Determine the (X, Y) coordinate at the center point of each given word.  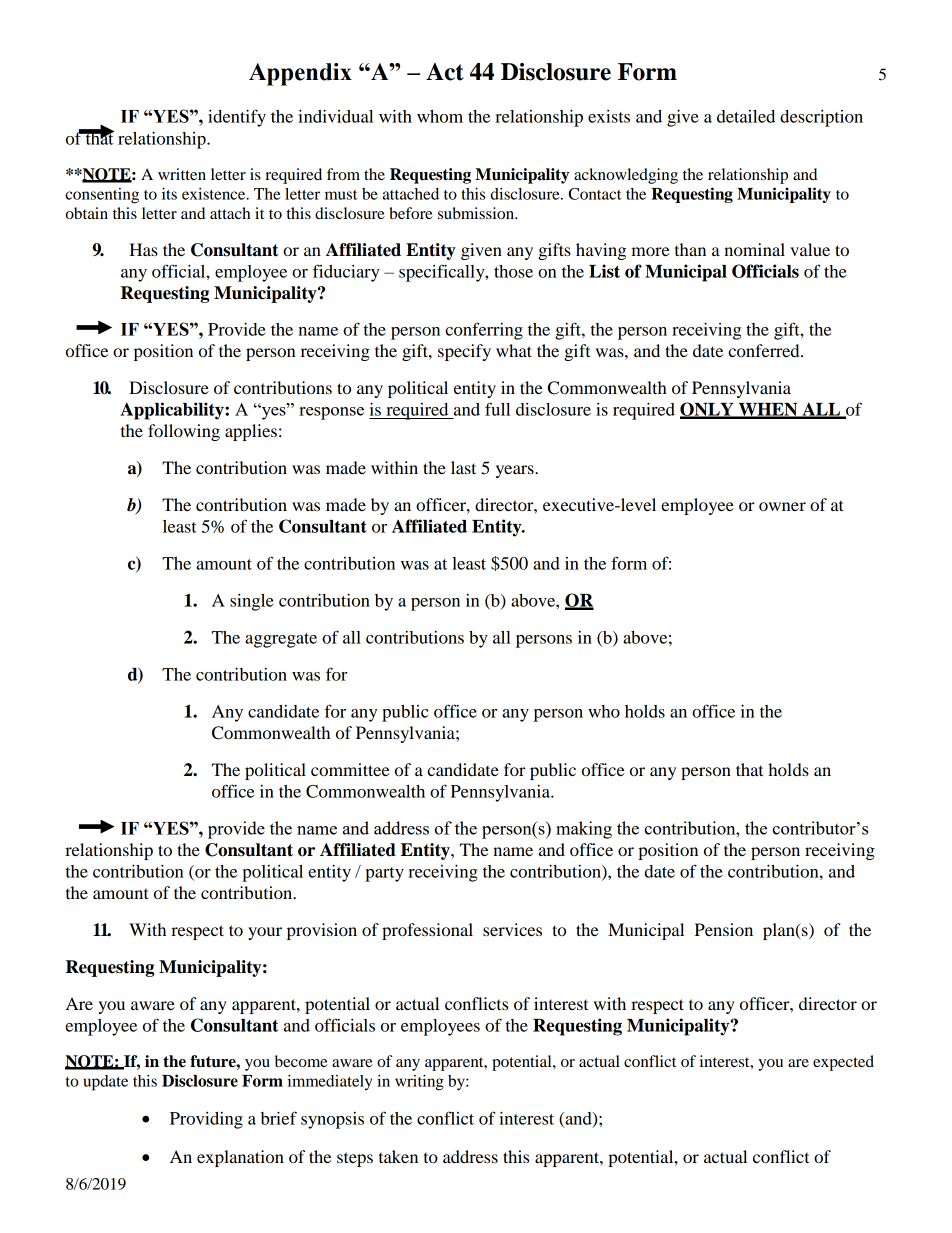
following (184, 432)
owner (782, 506)
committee (350, 769)
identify (237, 118)
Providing (206, 1120)
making (584, 830)
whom (440, 116)
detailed (746, 116)
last (463, 467)
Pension (724, 929)
